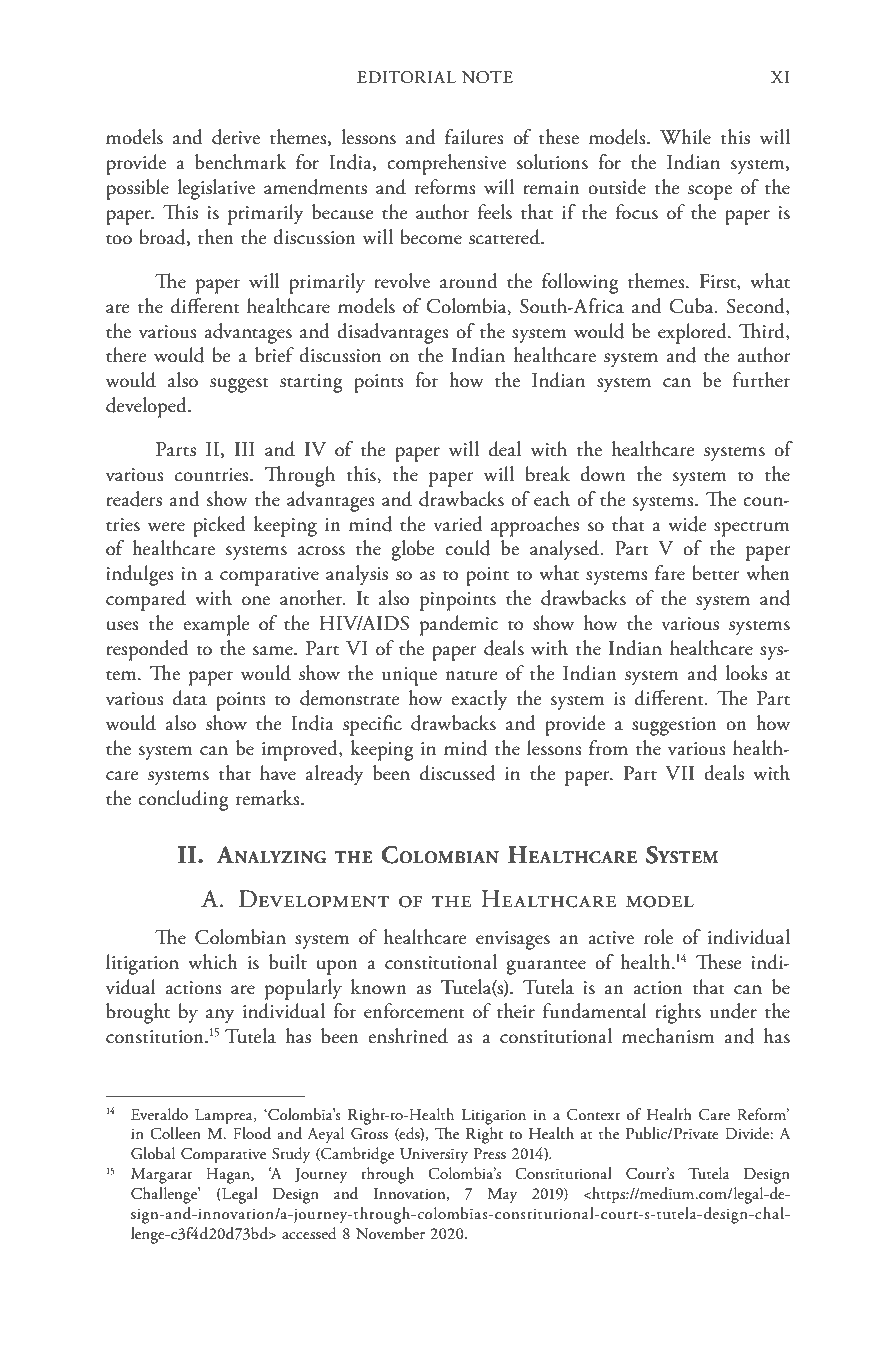 This screenshot has height=1345, width=896. Describe the element at coordinates (687, 524) in the screenshot. I see `wide` at that location.
